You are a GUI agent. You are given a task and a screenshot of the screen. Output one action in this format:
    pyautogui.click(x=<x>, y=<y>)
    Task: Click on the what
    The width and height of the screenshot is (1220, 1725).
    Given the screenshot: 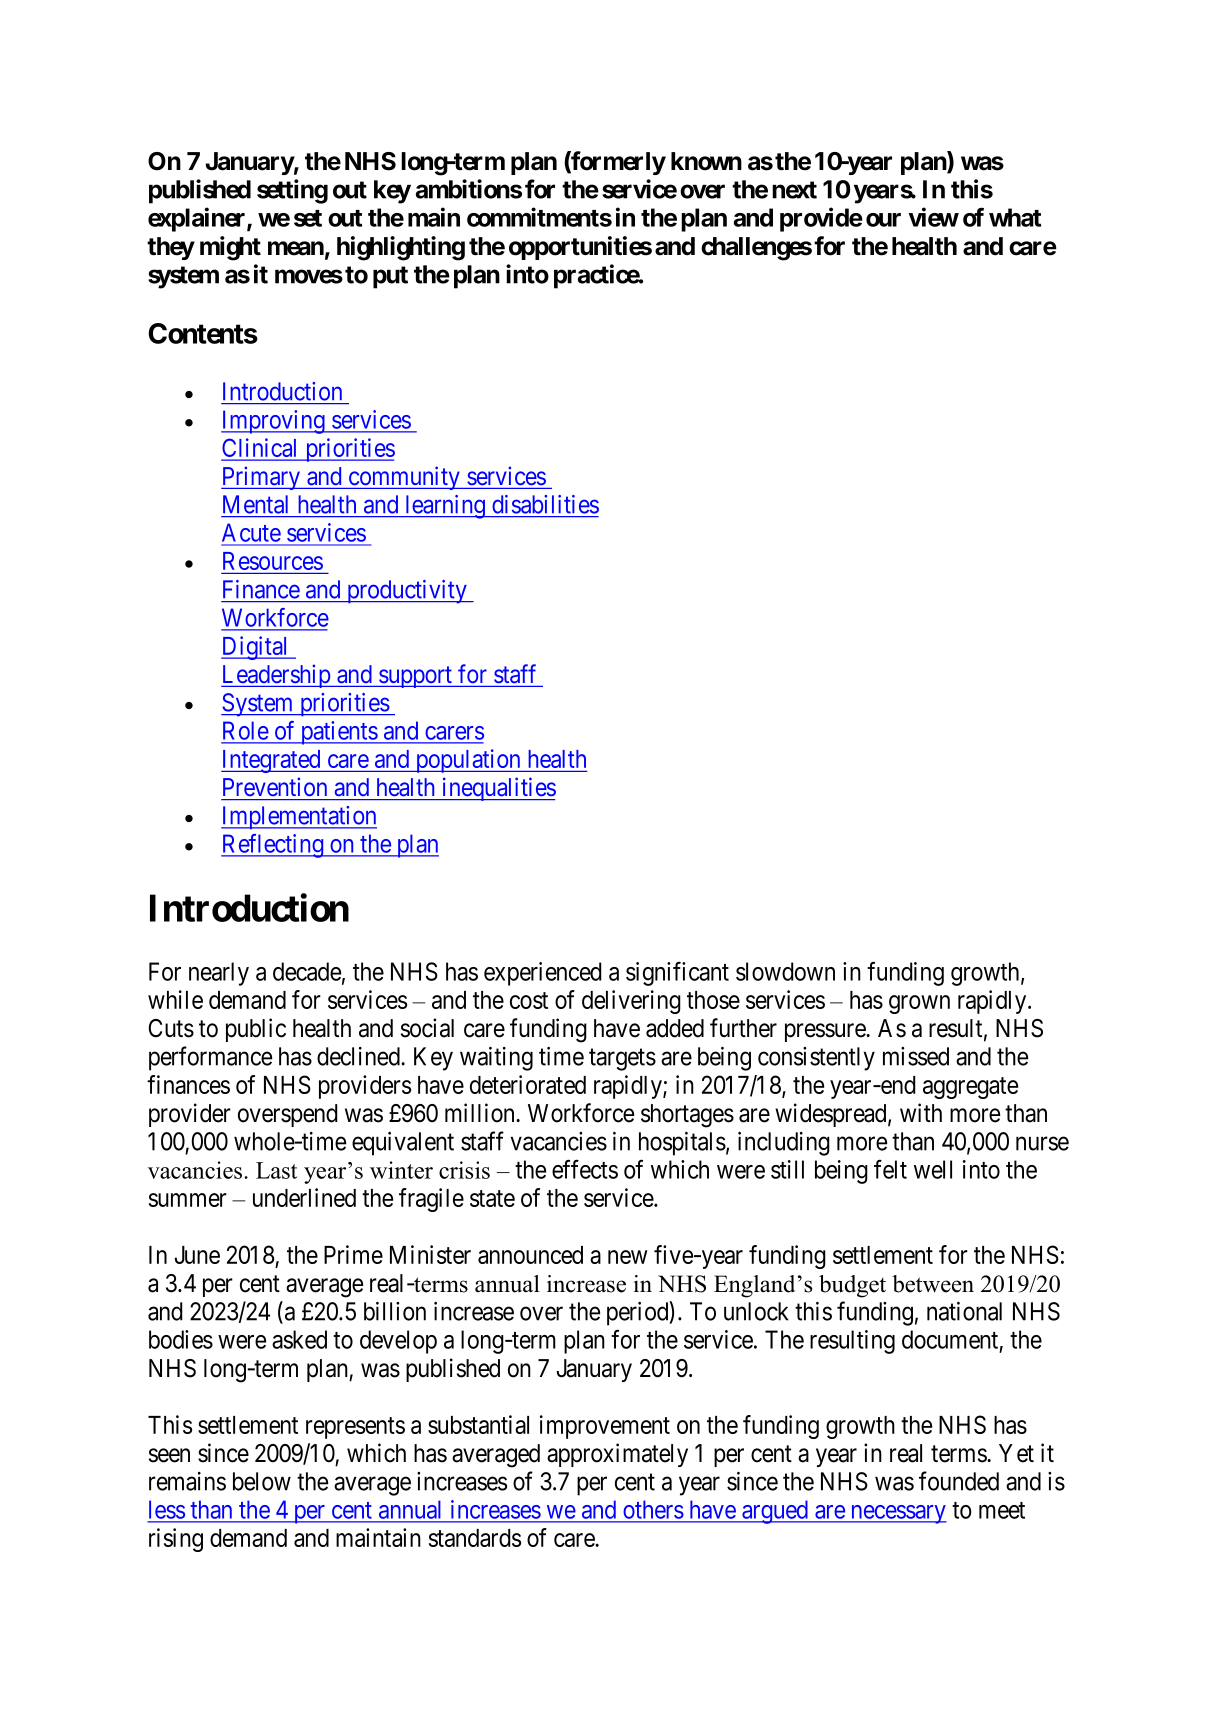 What is the action you would take?
    pyautogui.click(x=1015, y=217)
